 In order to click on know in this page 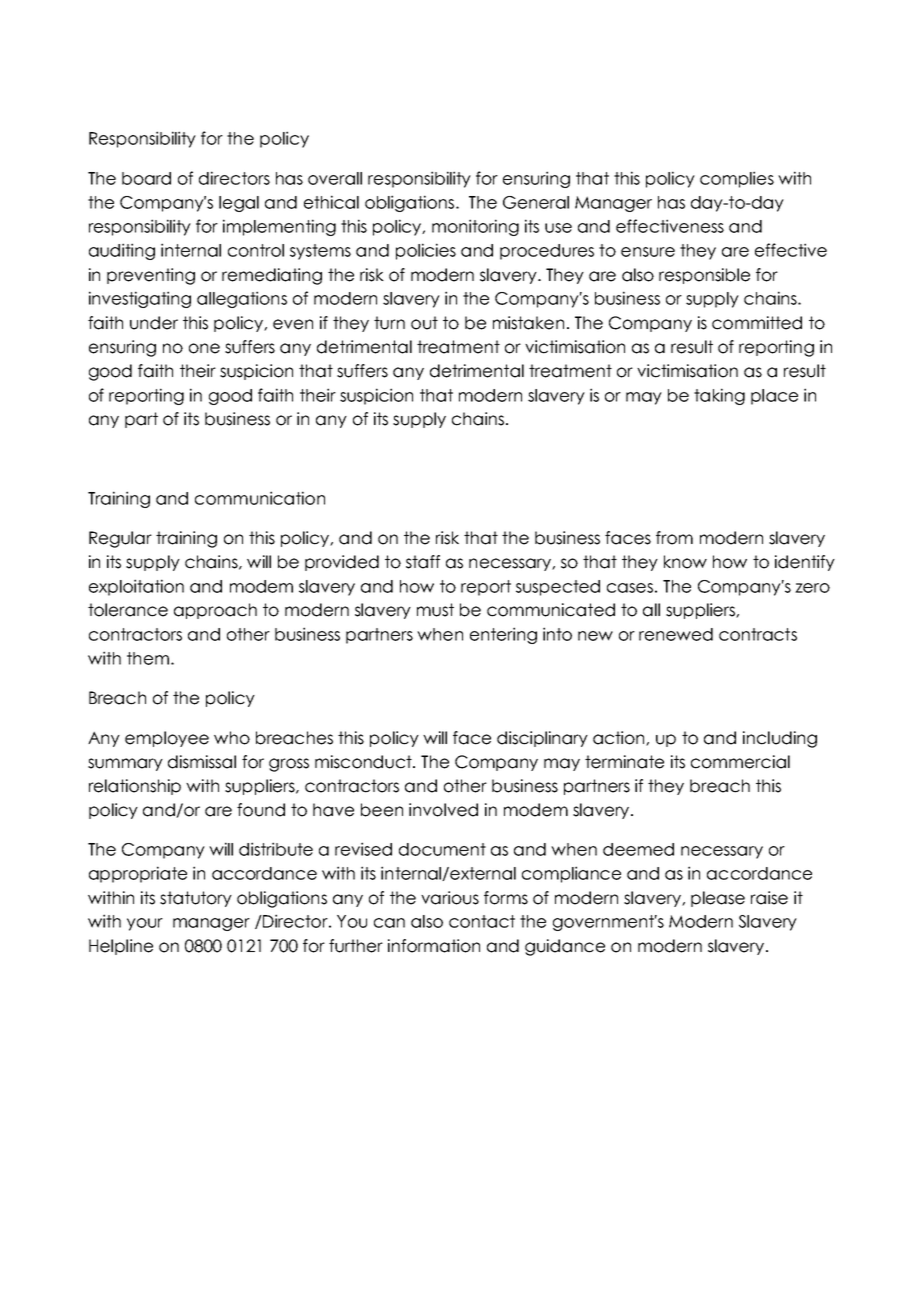, I will do `click(685, 562)`.
